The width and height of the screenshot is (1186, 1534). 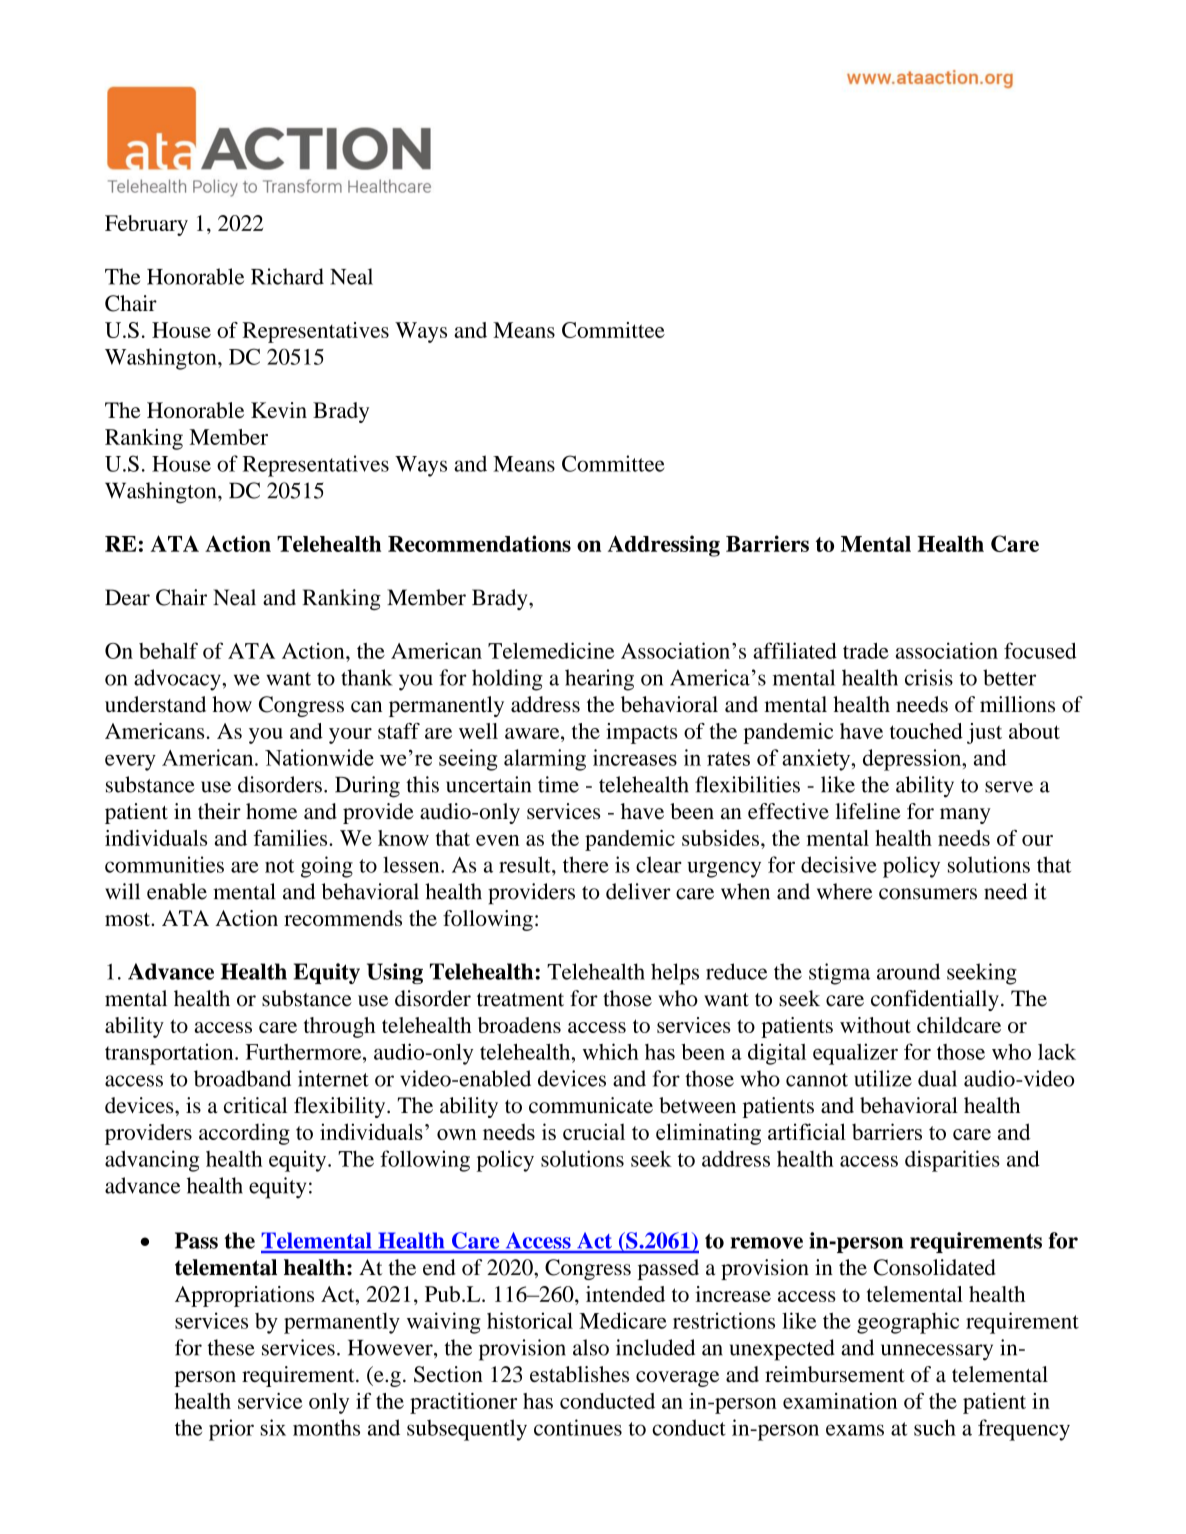 I want to click on Recommendations, so click(x=479, y=543).
